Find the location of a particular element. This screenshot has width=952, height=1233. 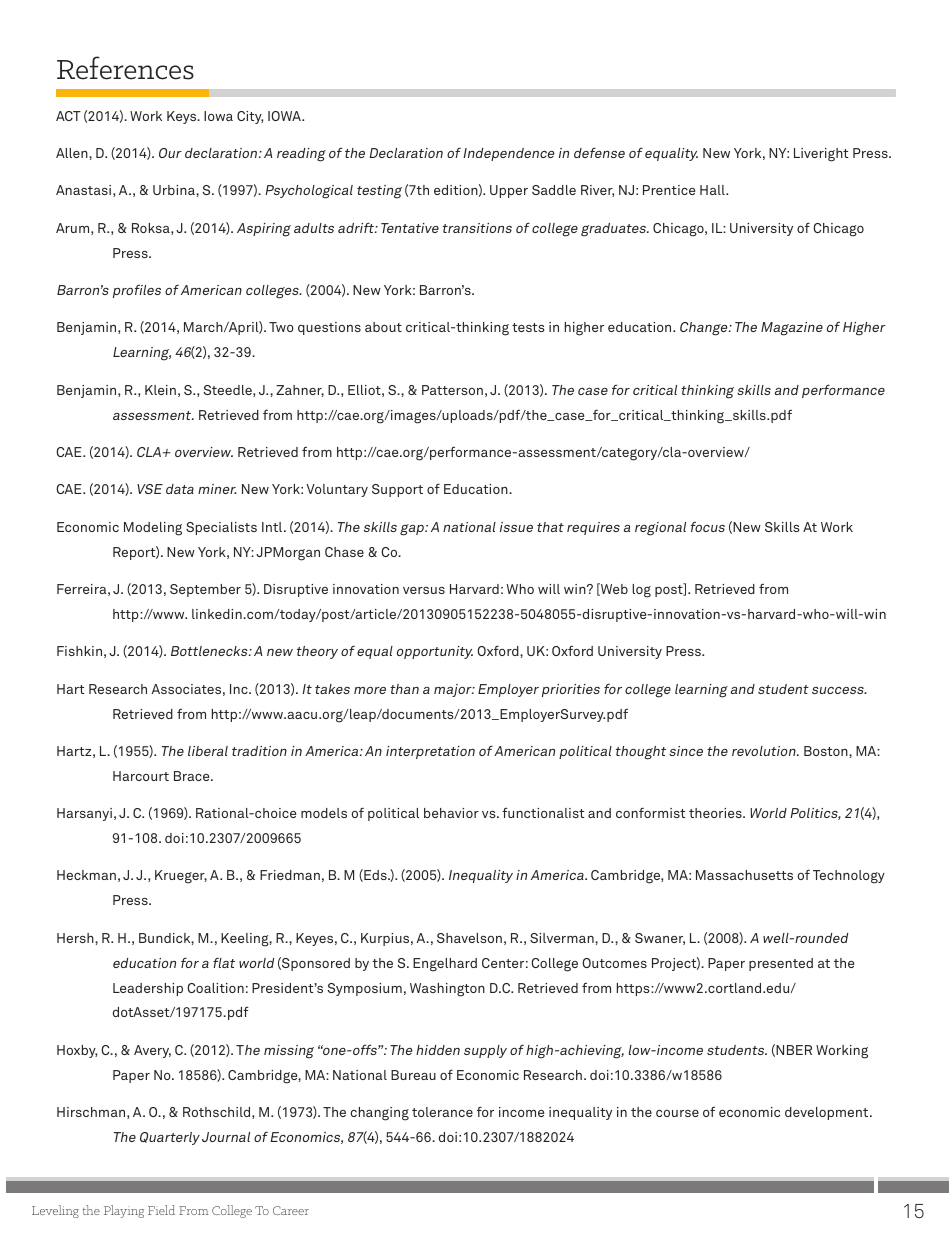

versus is located at coordinates (424, 590).
